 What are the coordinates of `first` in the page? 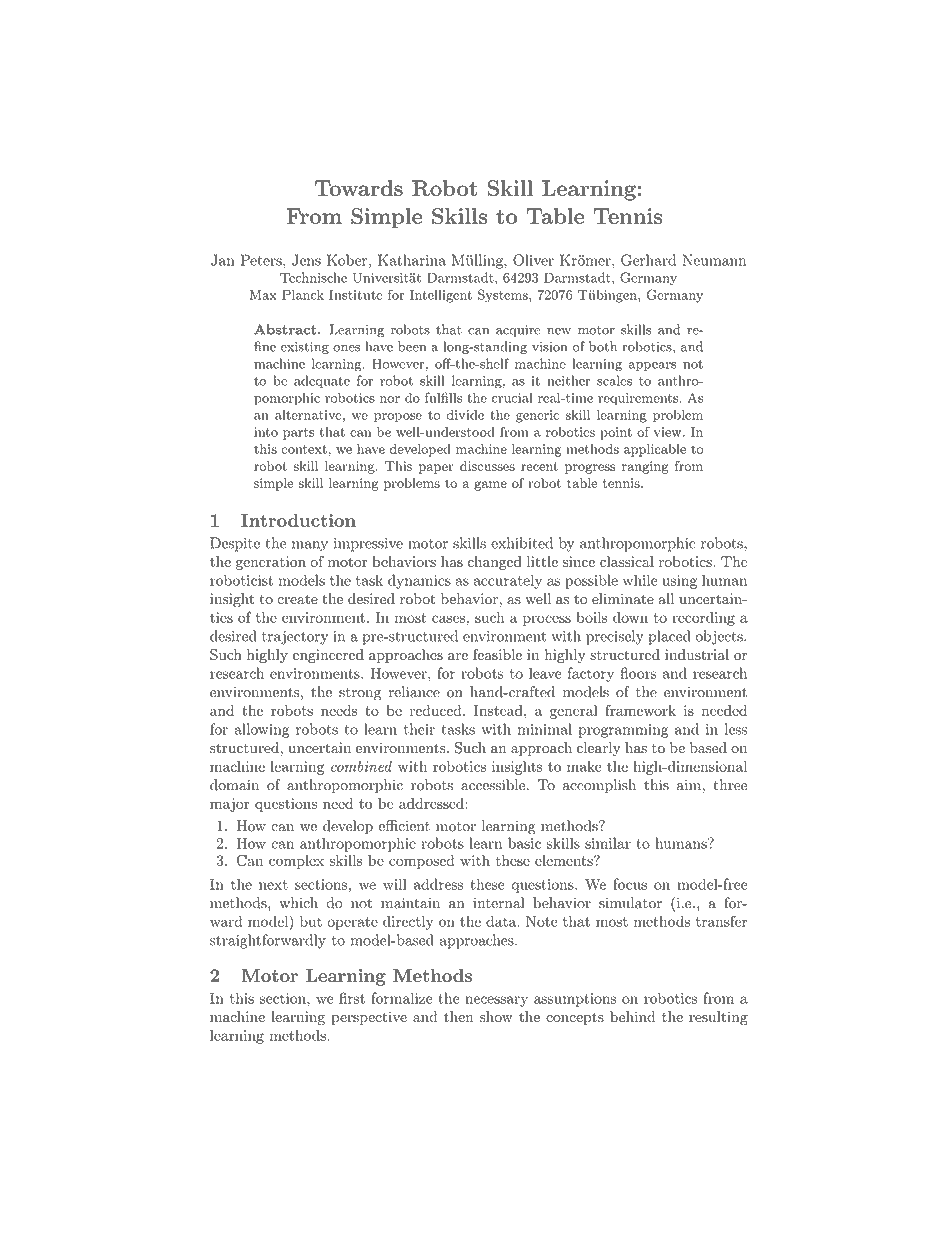 It's located at (352, 998).
